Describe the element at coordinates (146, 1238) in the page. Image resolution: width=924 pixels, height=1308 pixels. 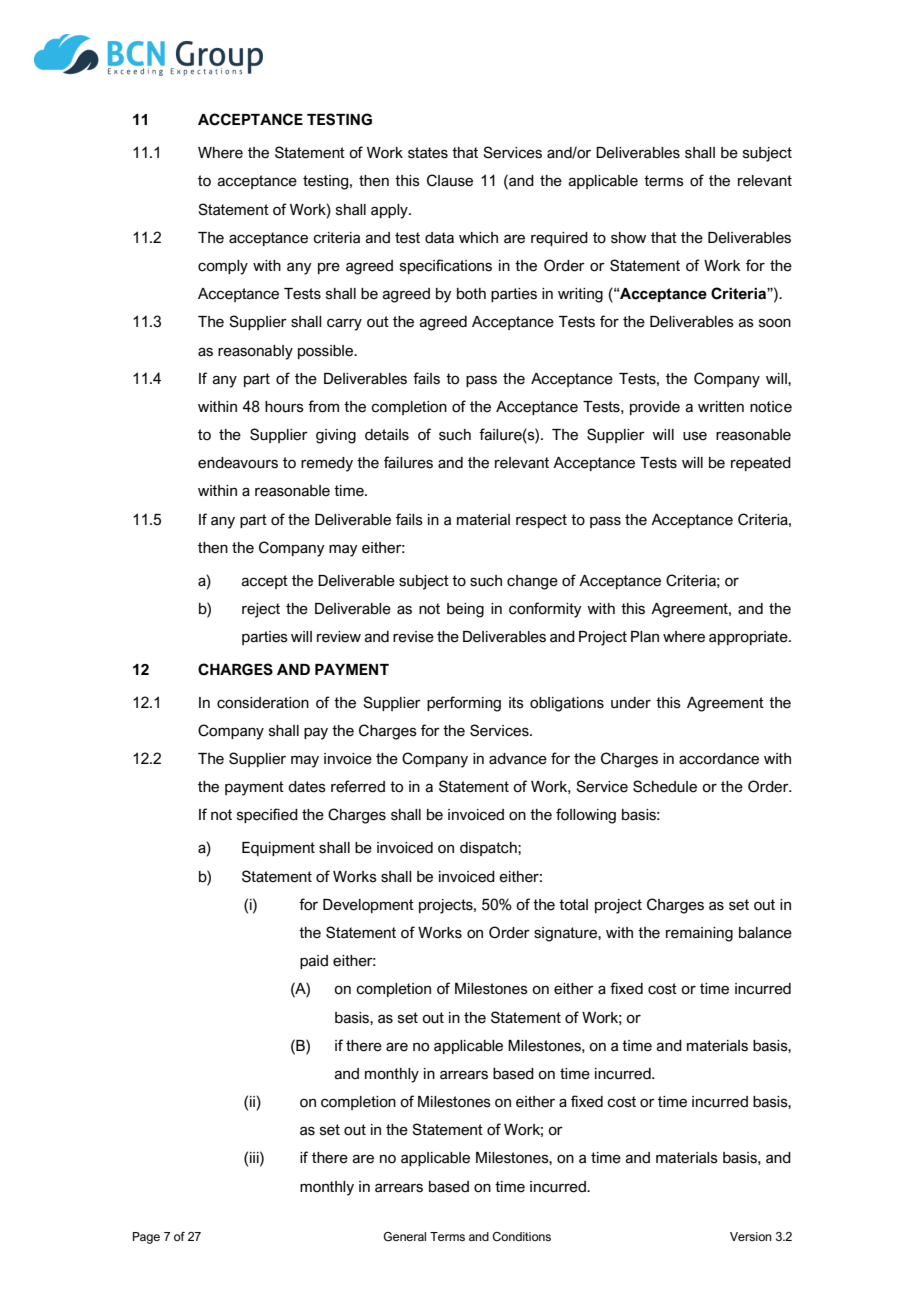
I see `Page` at that location.
